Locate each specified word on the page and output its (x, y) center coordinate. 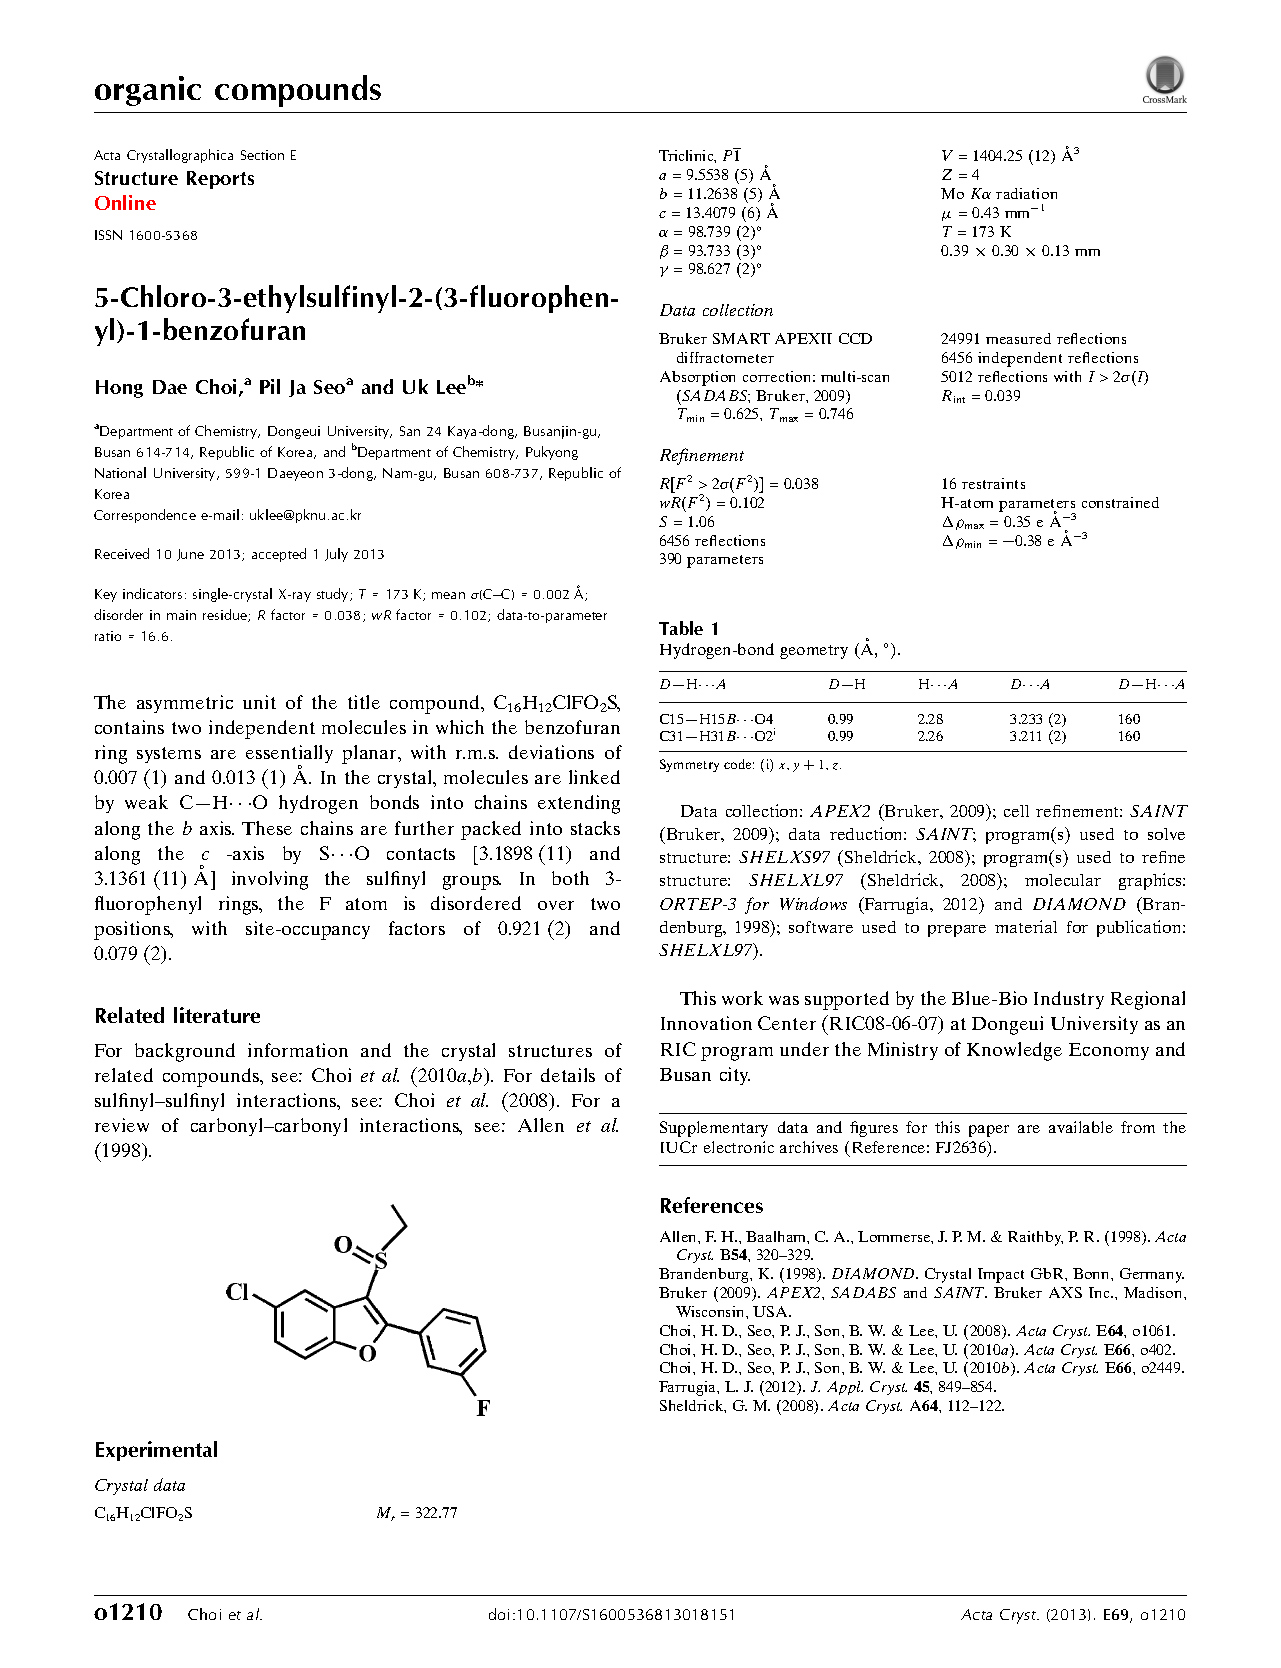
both (570, 878)
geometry (814, 652)
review (122, 1125)
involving (270, 880)
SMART (741, 338)
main (181, 615)
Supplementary (714, 1129)
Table (681, 628)
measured (1018, 338)
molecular (1063, 880)
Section (262, 155)
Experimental (156, 1451)
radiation (1026, 193)
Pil (270, 386)
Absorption (697, 378)
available (1081, 1127)
